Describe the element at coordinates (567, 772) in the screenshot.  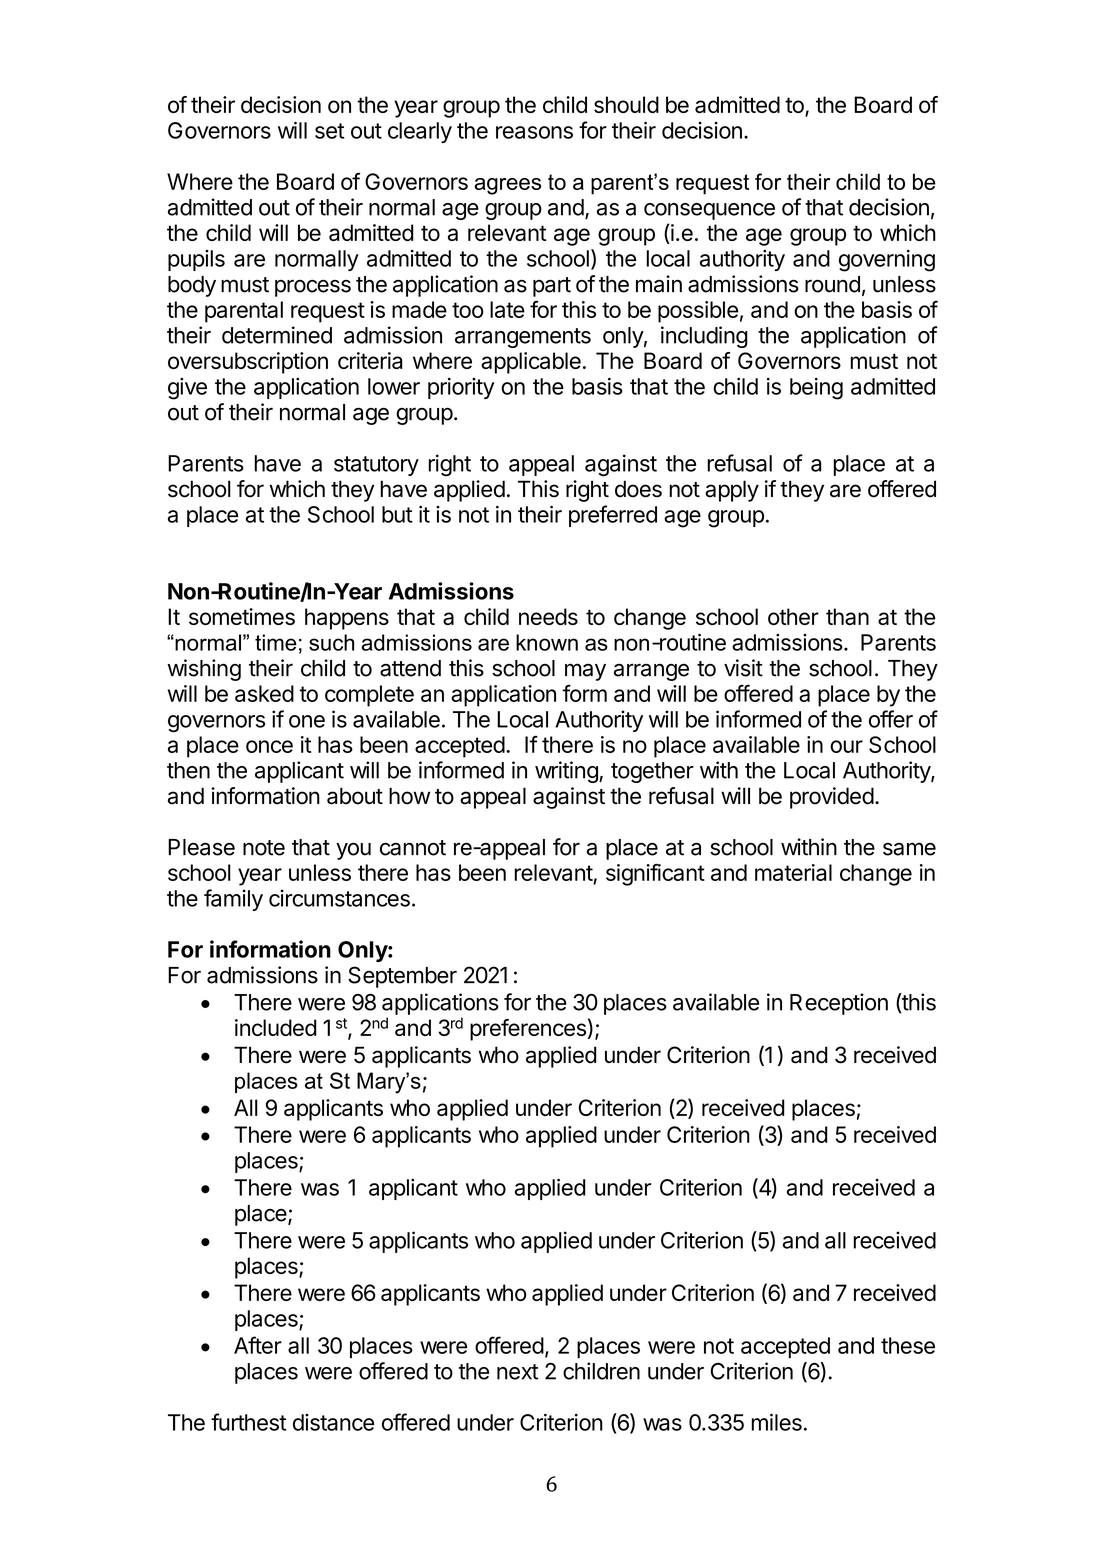
I see `writing` at that location.
